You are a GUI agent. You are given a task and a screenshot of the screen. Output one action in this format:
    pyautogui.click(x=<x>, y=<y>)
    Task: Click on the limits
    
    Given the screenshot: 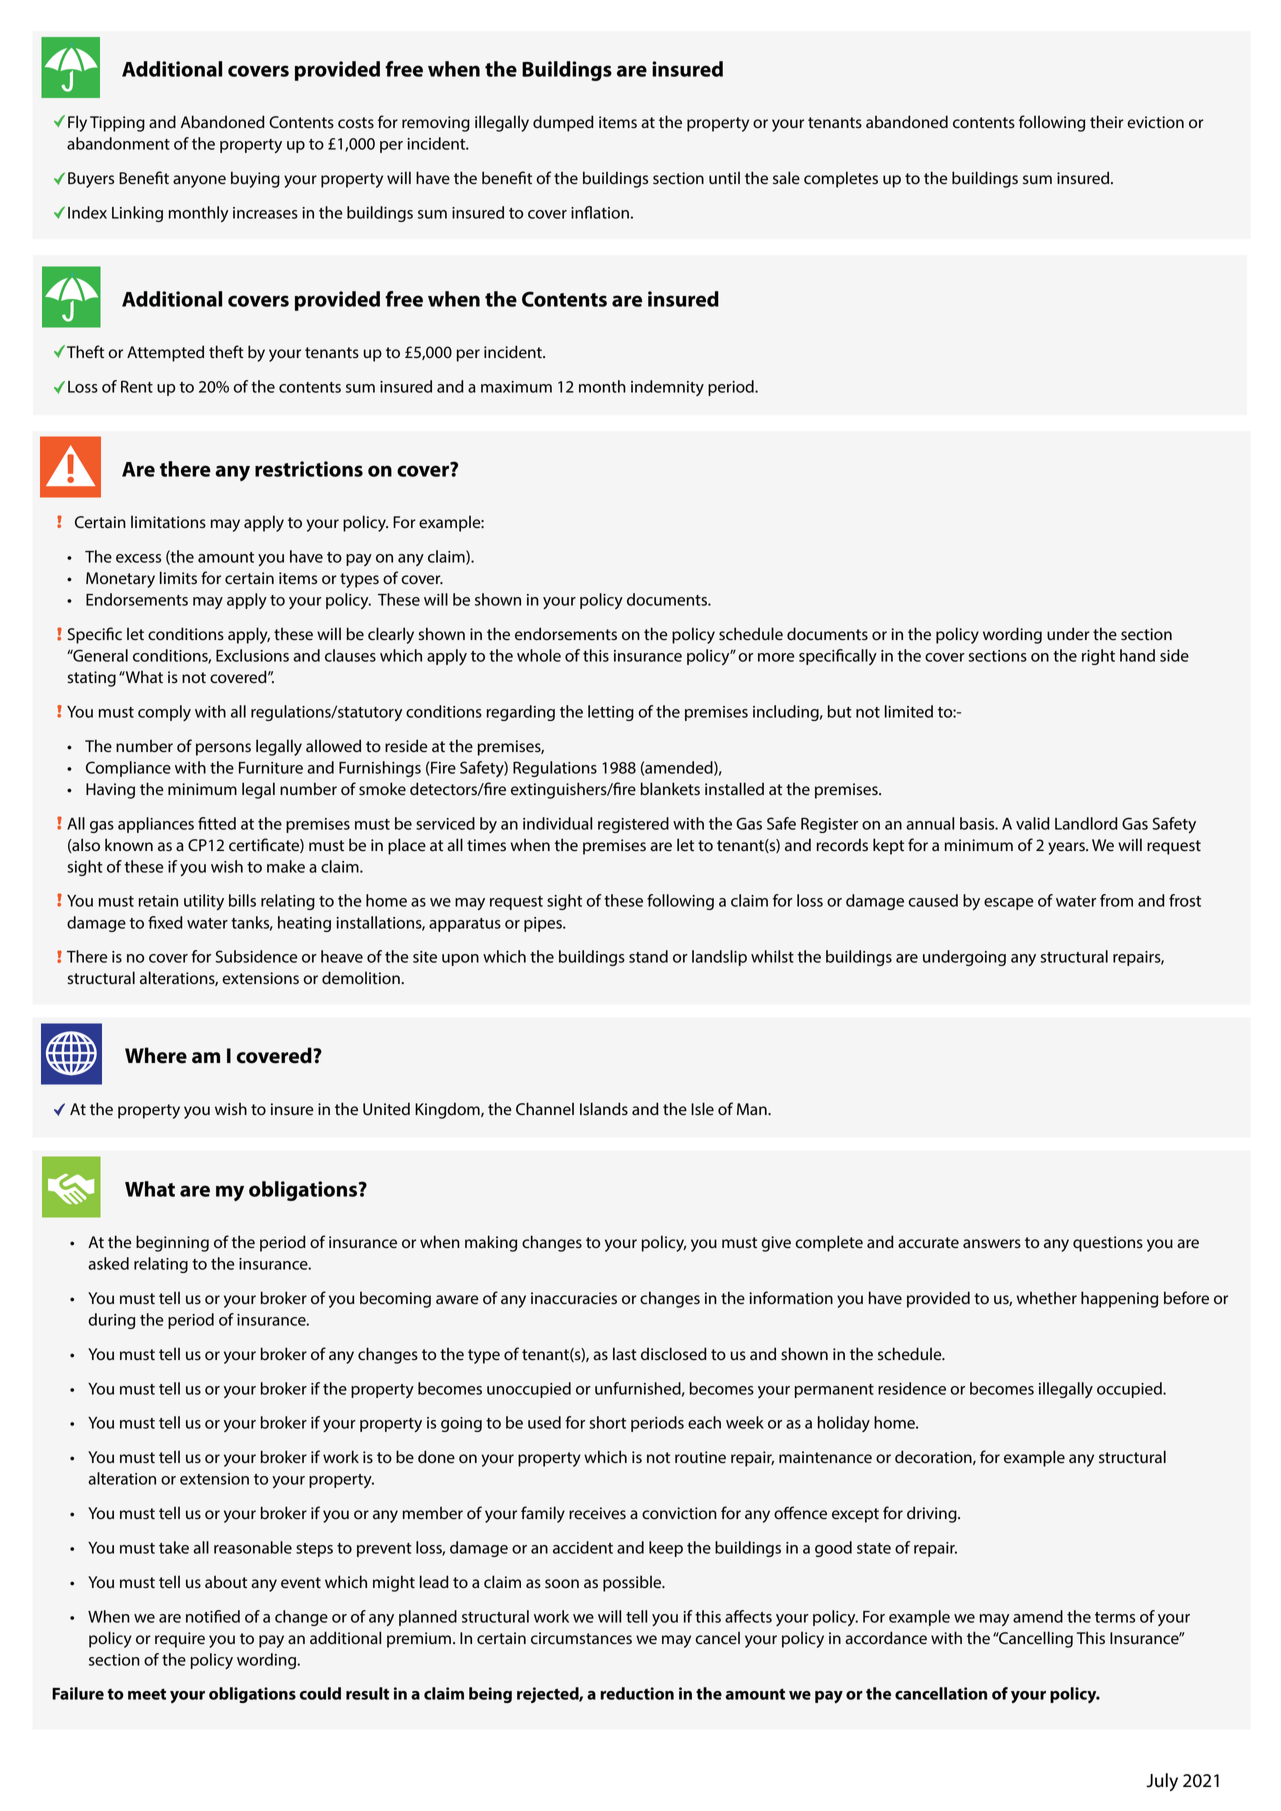 What is the action you would take?
    pyautogui.click(x=178, y=578)
